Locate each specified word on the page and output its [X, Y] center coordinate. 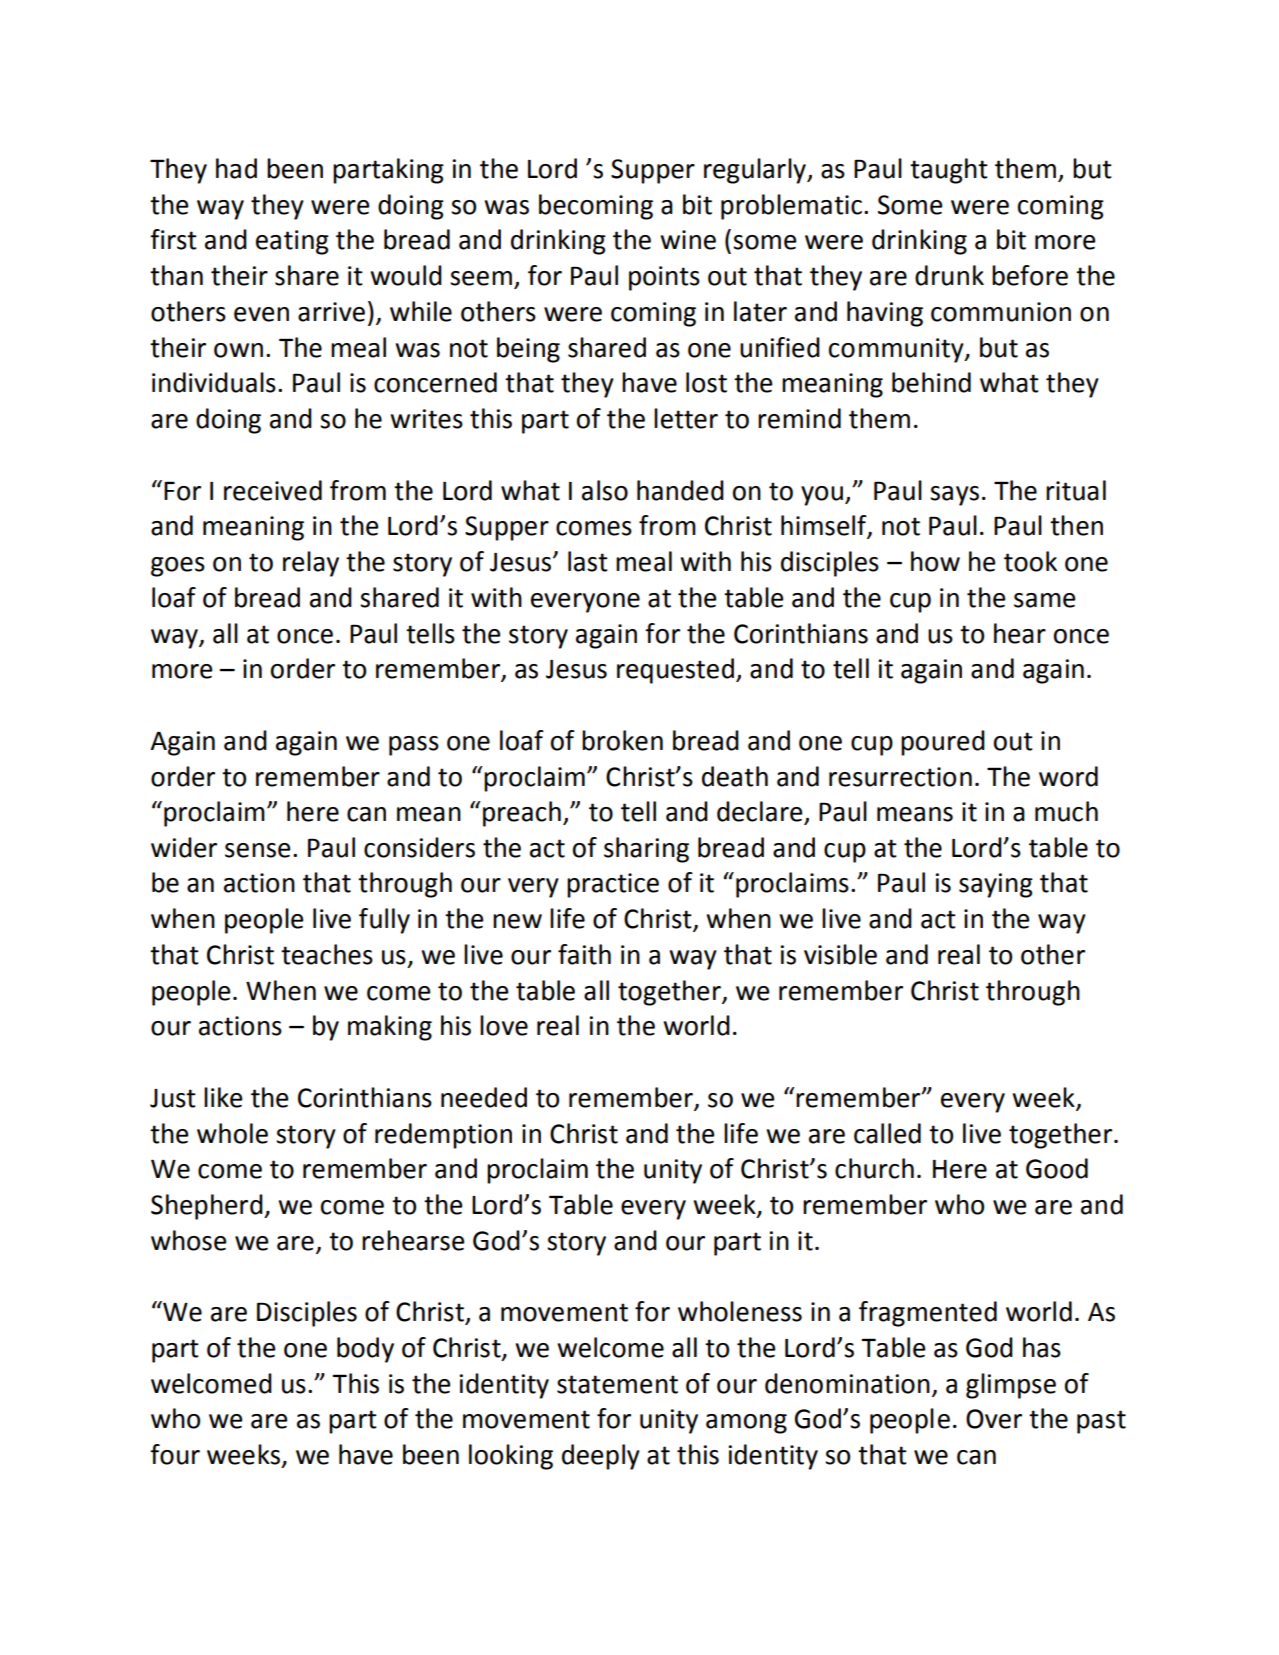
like [223, 1097]
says [954, 496]
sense [257, 850]
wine [688, 240]
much [1066, 811]
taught [949, 171]
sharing [646, 850]
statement [617, 1384]
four [175, 1454]
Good [1057, 1168]
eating [292, 242]
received [273, 490]
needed [484, 1097]
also [605, 490]
